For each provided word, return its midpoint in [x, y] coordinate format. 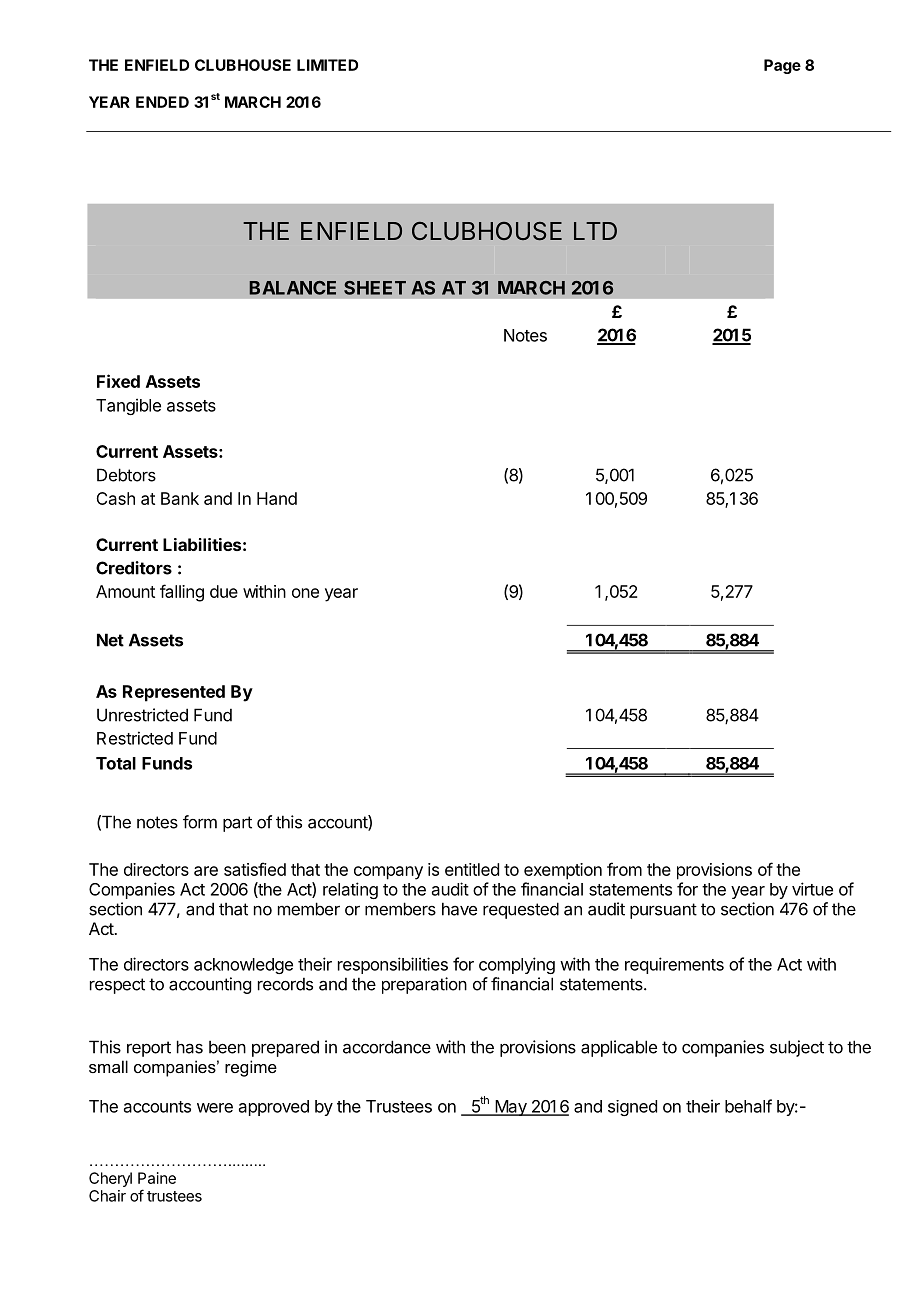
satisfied [255, 869]
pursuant [663, 911]
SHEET [375, 288]
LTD [595, 231]
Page [782, 66]
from [624, 869]
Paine [157, 1178]
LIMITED [327, 65]
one [305, 593]
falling [182, 593]
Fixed [118, 381]
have [459, 909]
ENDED [162, 102]
